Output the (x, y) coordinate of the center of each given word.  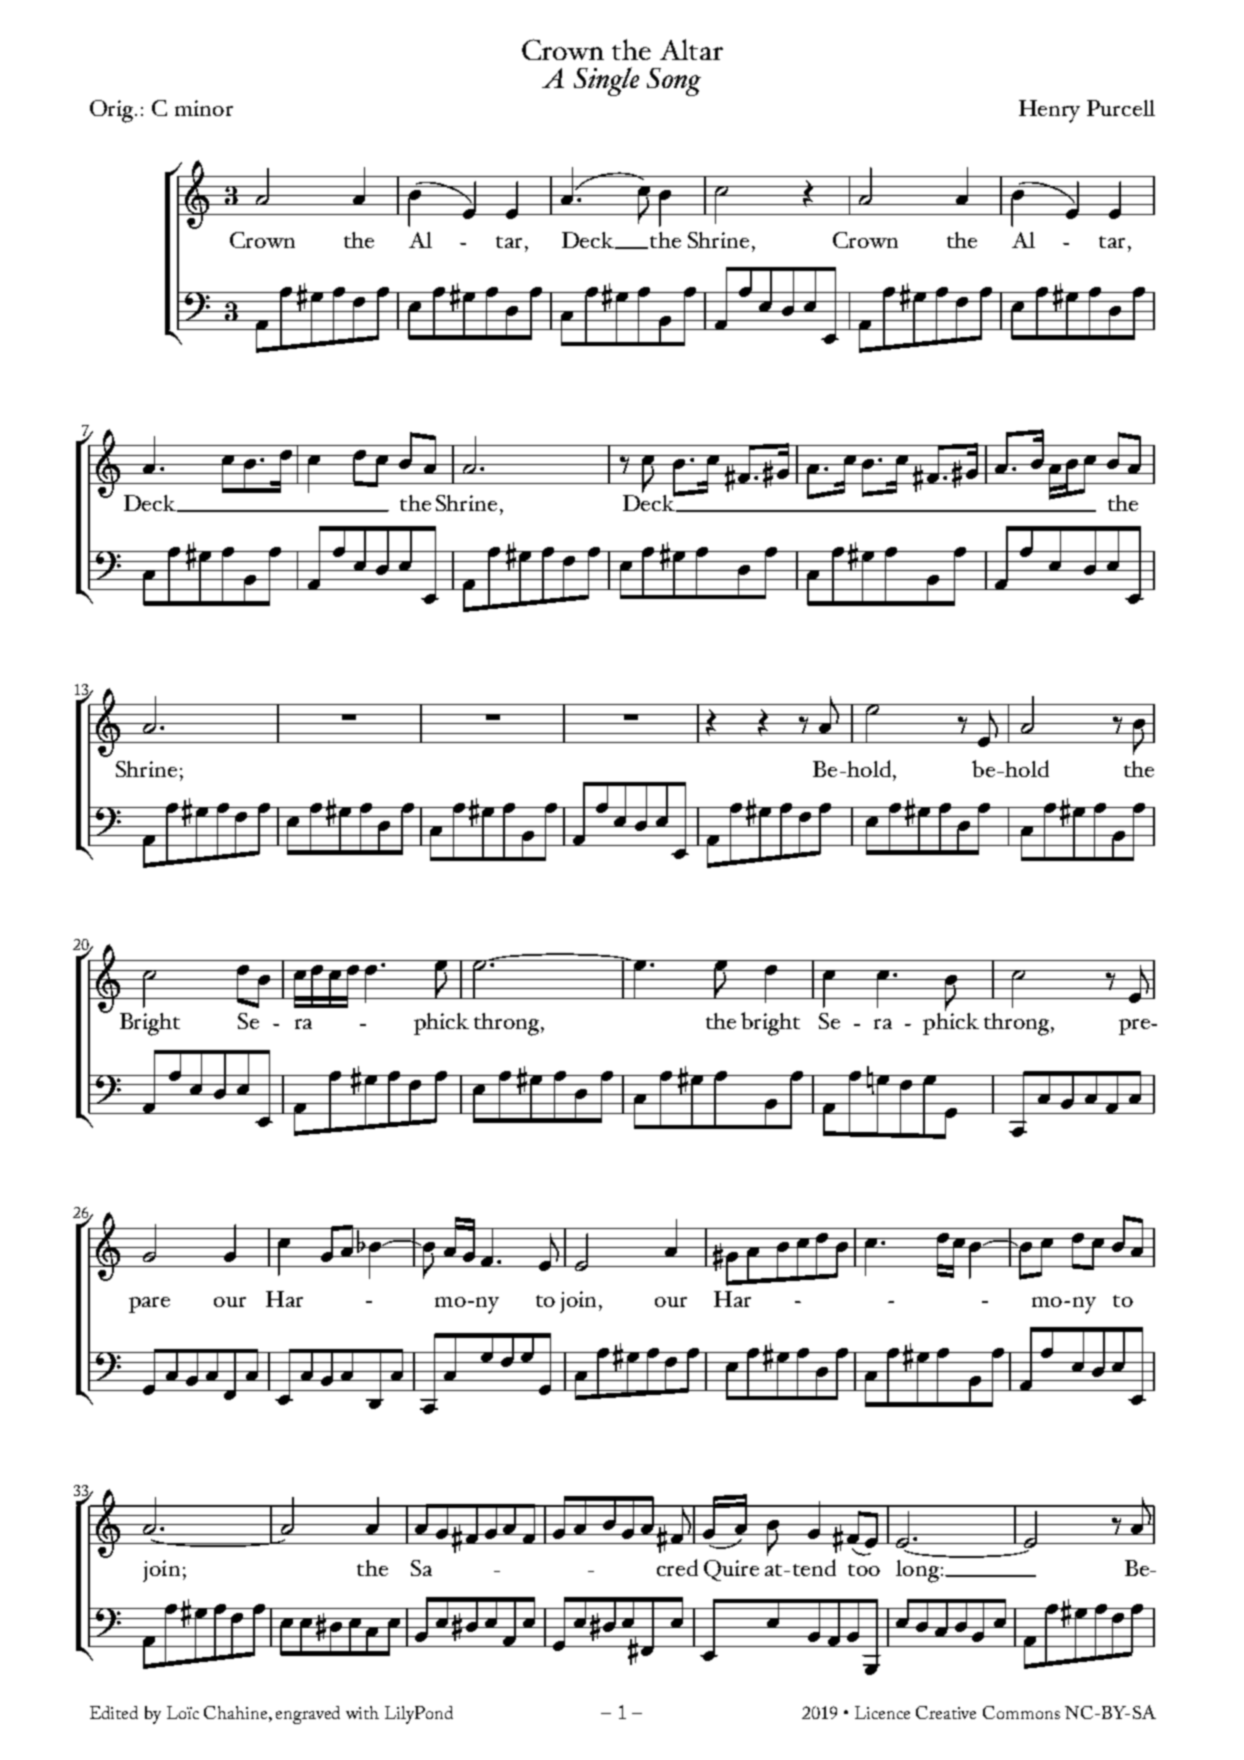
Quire (731, 1570)
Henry (1049, 111)
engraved (308, 1715)
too (864, 1570)
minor (204, 108)
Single (606, 81)
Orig (113, 111)
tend (814, 1567)
